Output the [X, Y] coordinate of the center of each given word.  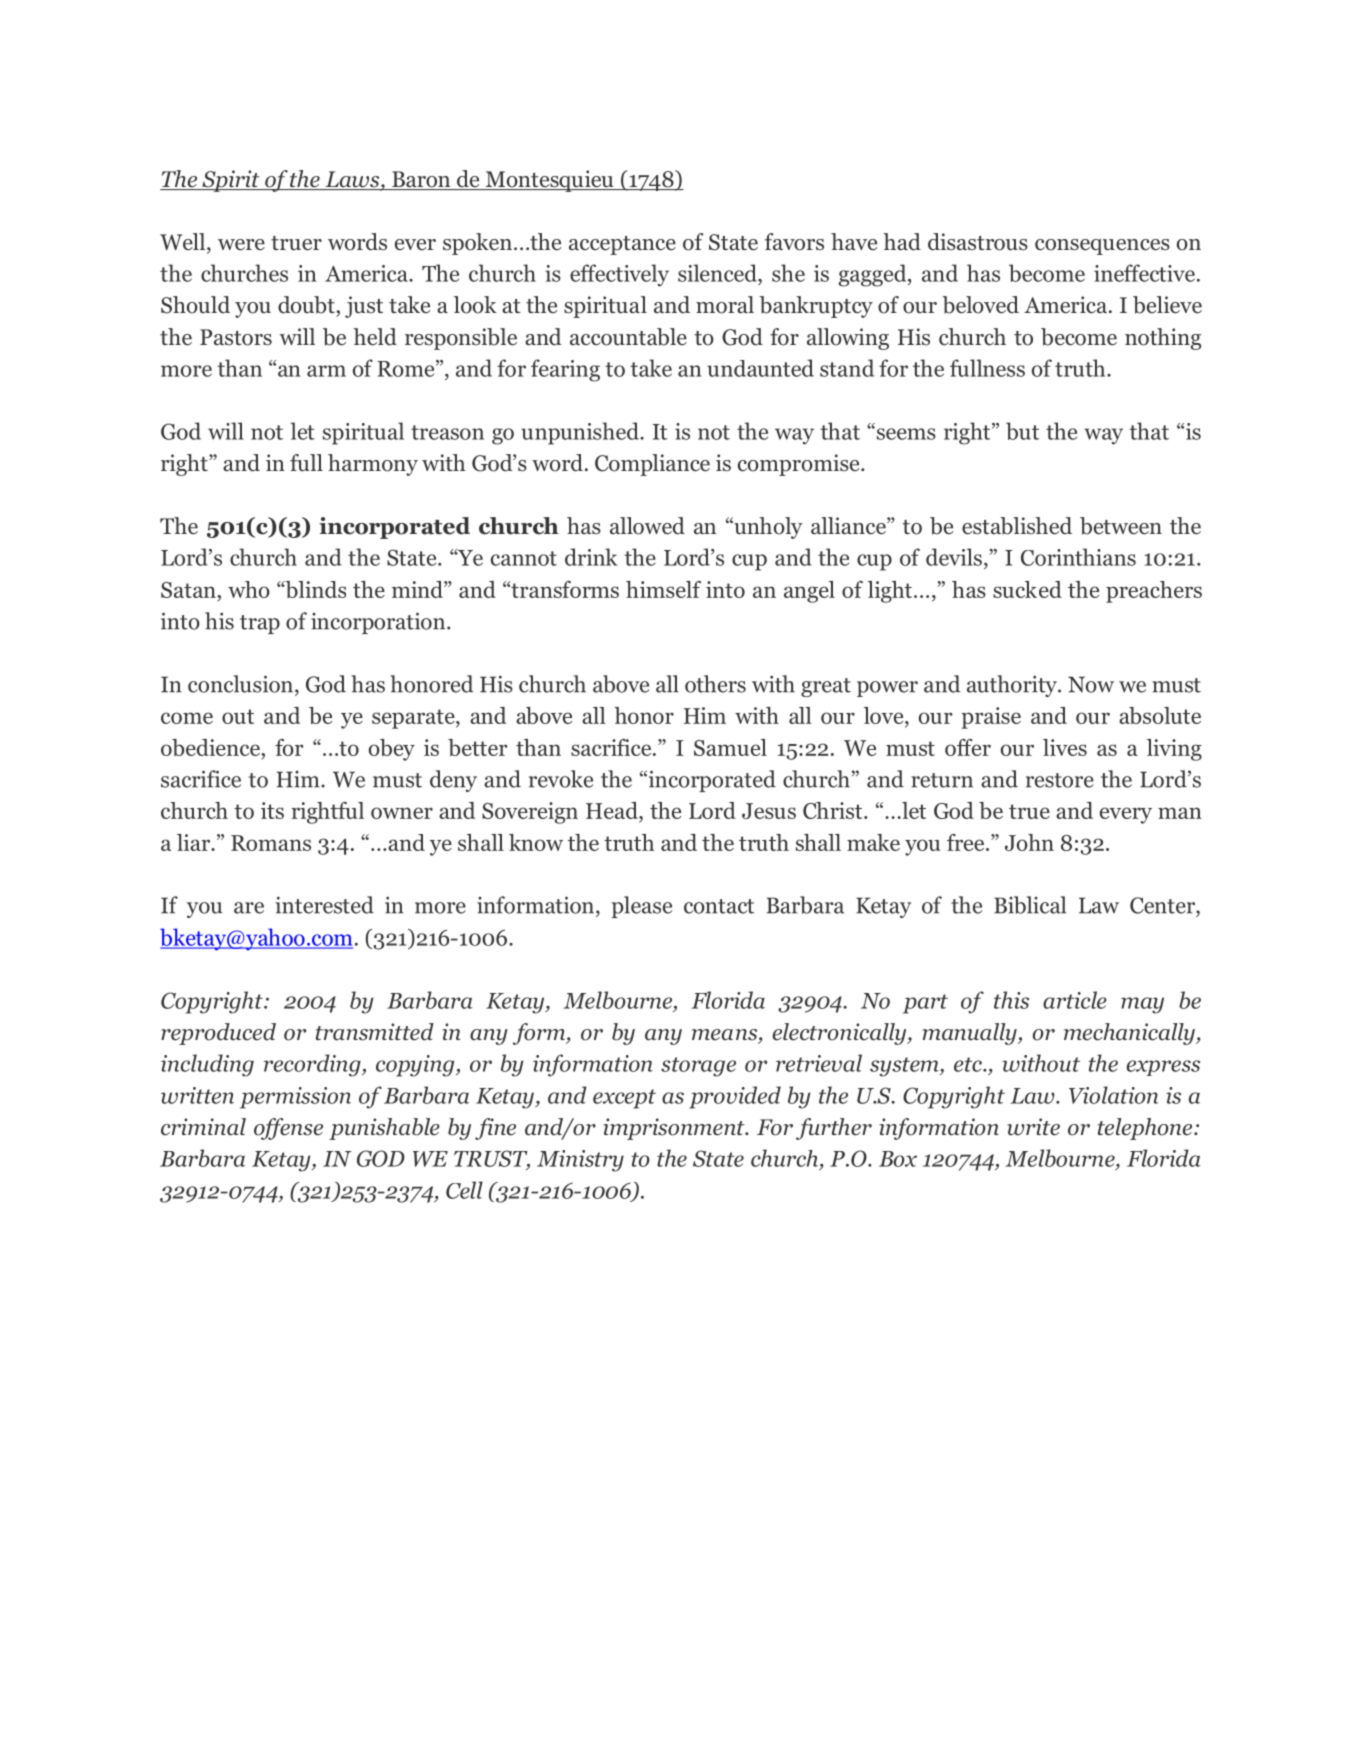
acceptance [622, 245]
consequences [1102, 246]
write [1033, 1127]
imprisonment [675, 1129]
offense [288, 1129]
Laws [352, 180]
